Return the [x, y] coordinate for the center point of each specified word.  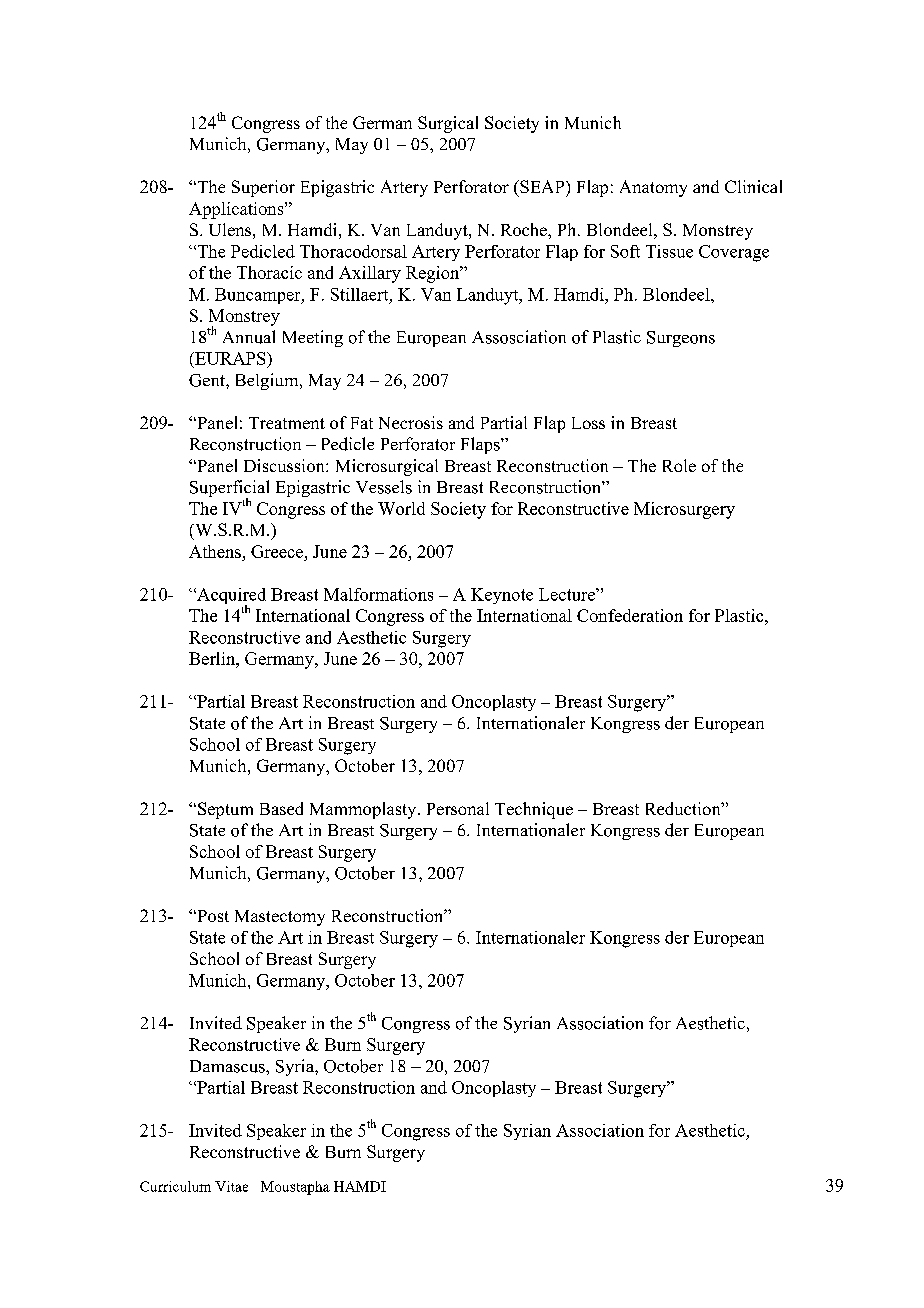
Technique [534, 810]
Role [679, 465]
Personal [458, 808]
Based [281, 808]
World [401, 508]
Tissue [669, 251]
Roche [525, 229]
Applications [237, 210]
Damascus [228, 1066]
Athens [215, 551]
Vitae [231, 1186]
